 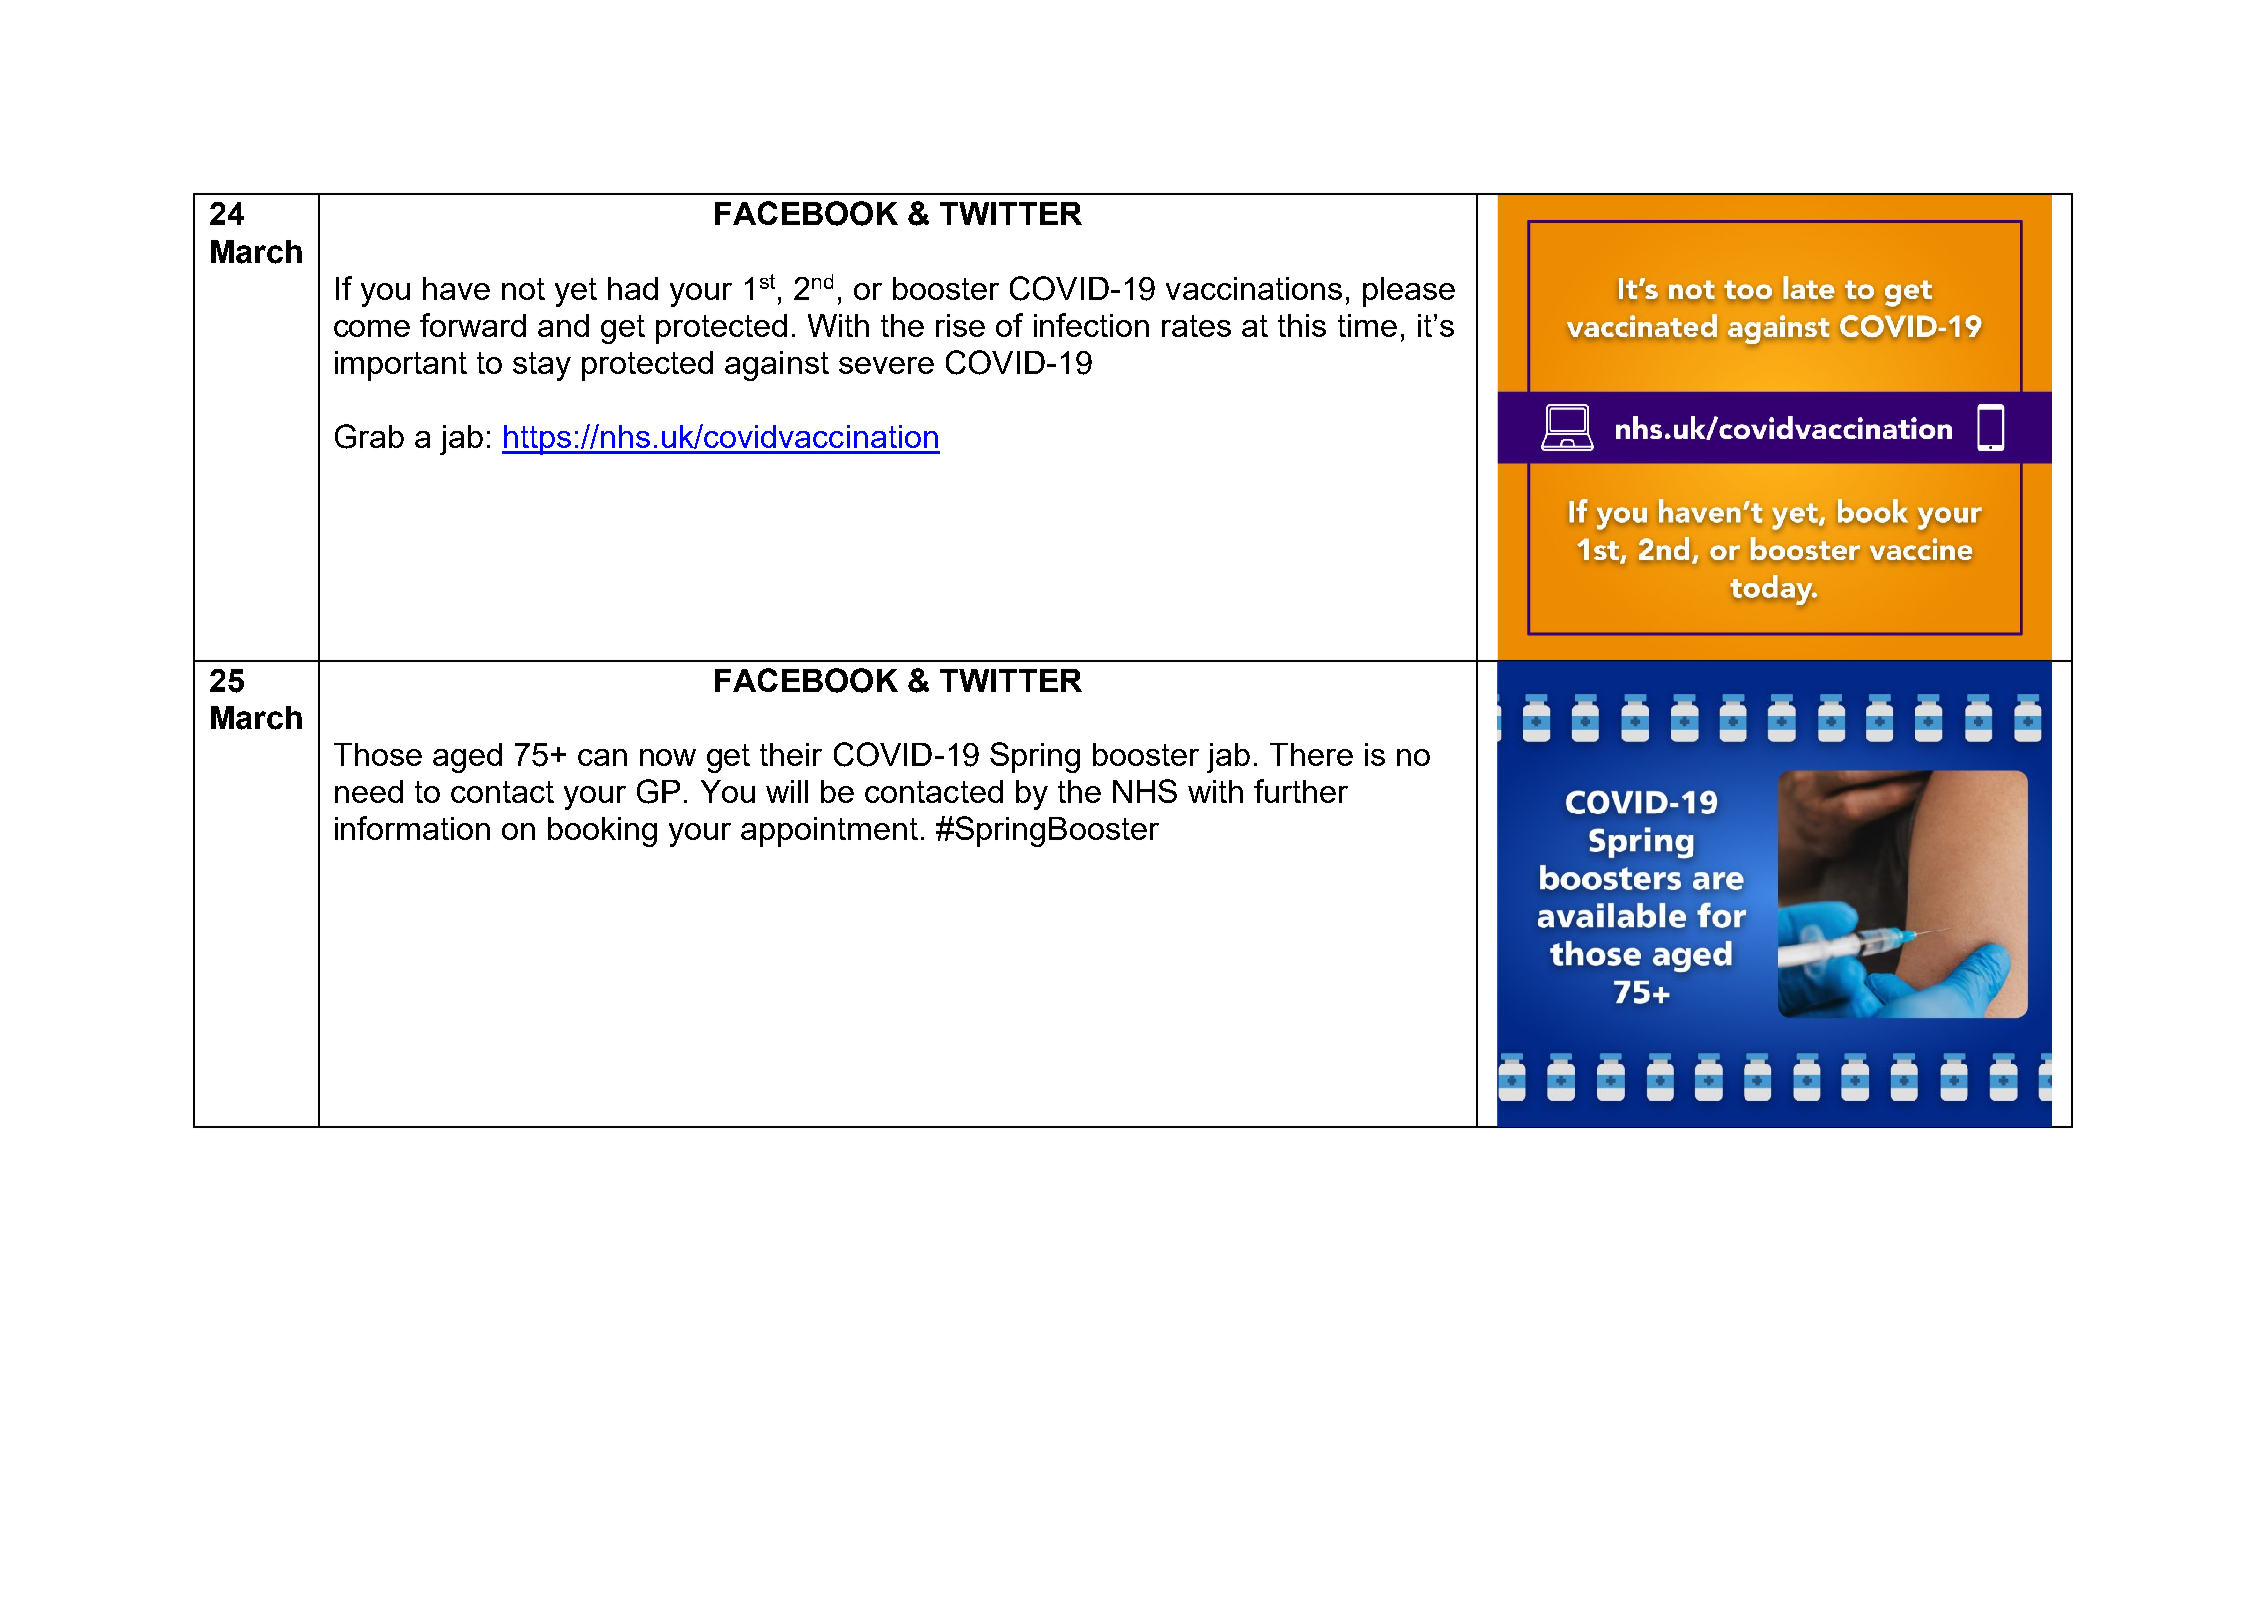 I want to click on There, so click(x=1311, y=754).
